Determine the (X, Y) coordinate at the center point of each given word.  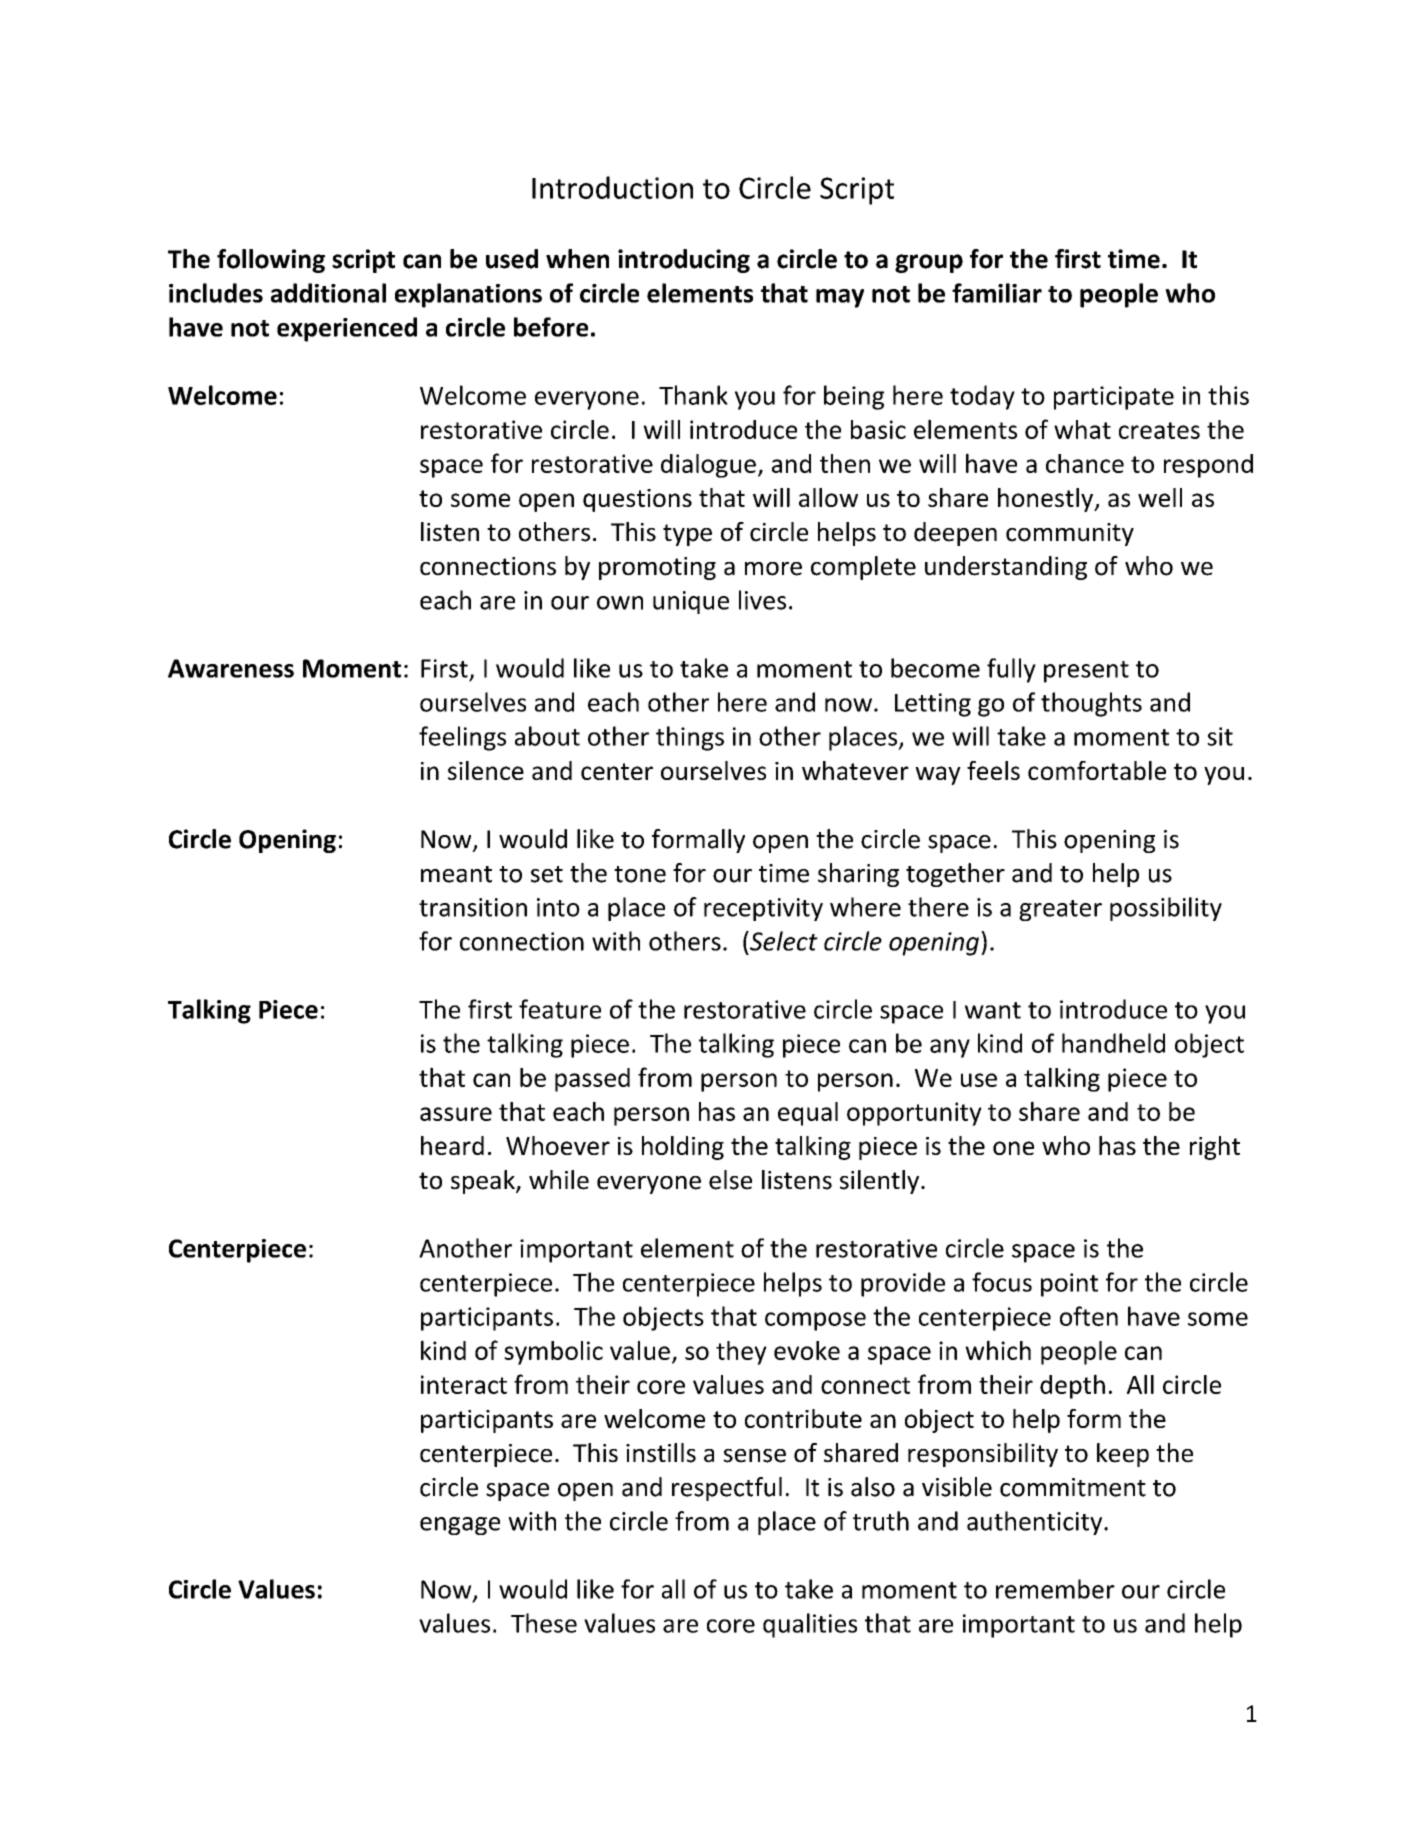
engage (460, 1526)
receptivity (763, 909)
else (730, 1180)
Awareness (231, 668)
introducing (684, 261)
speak (484, 1182)
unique (691, 602)
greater (1060, 910)
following (271, 261)
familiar (997, 293)
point (1069, 1285)
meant (456, 874)
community (1070, 534)
